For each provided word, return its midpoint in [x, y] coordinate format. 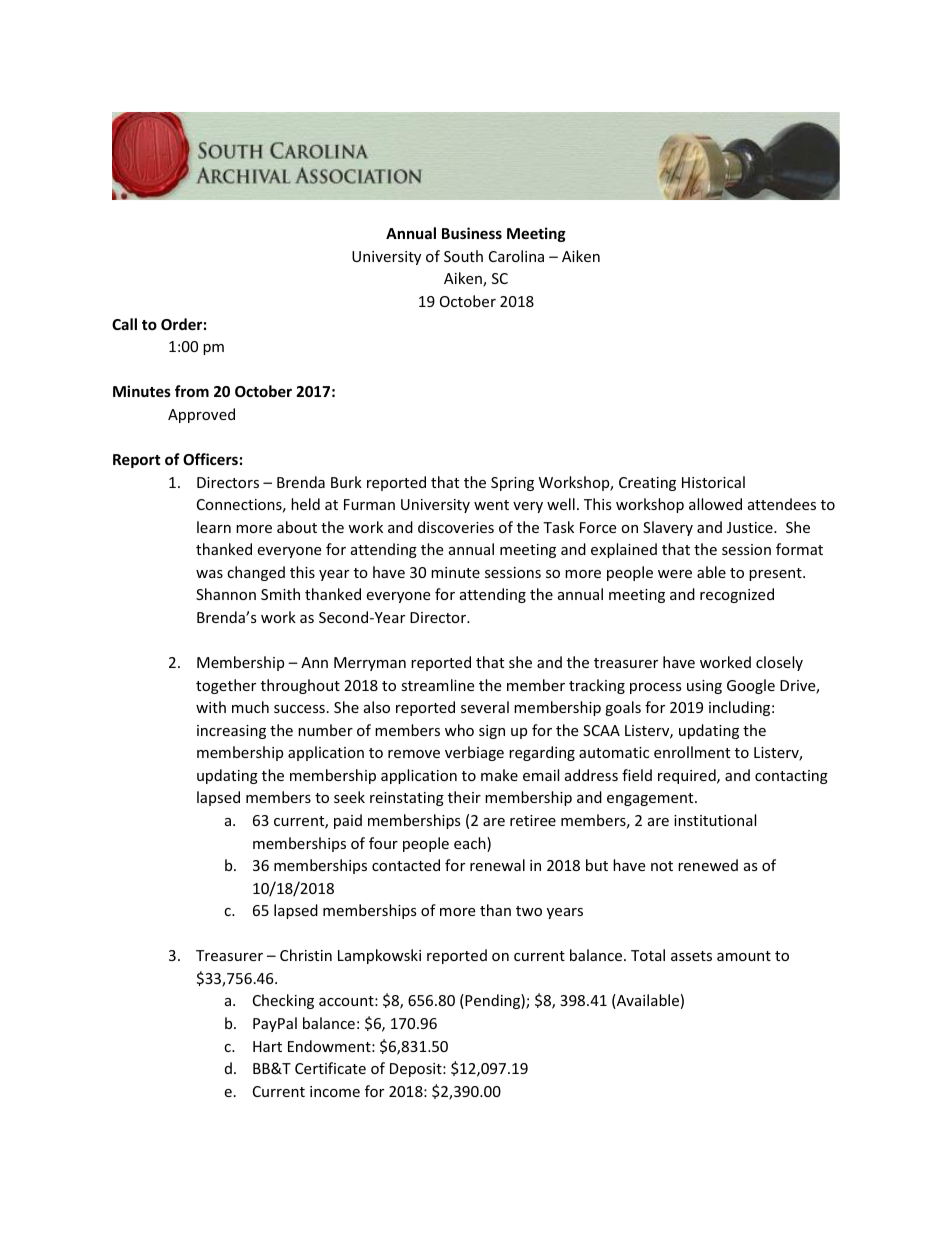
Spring [512, 484]
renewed [708, 865]
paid [348, 821]
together [226, 686]
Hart [267, 1046]
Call [124, 324]
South [463, 256]
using [704, 687]
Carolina [516, 256]
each [471, 844]
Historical [713, 482]
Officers [210, 459]
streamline [437, 685]
